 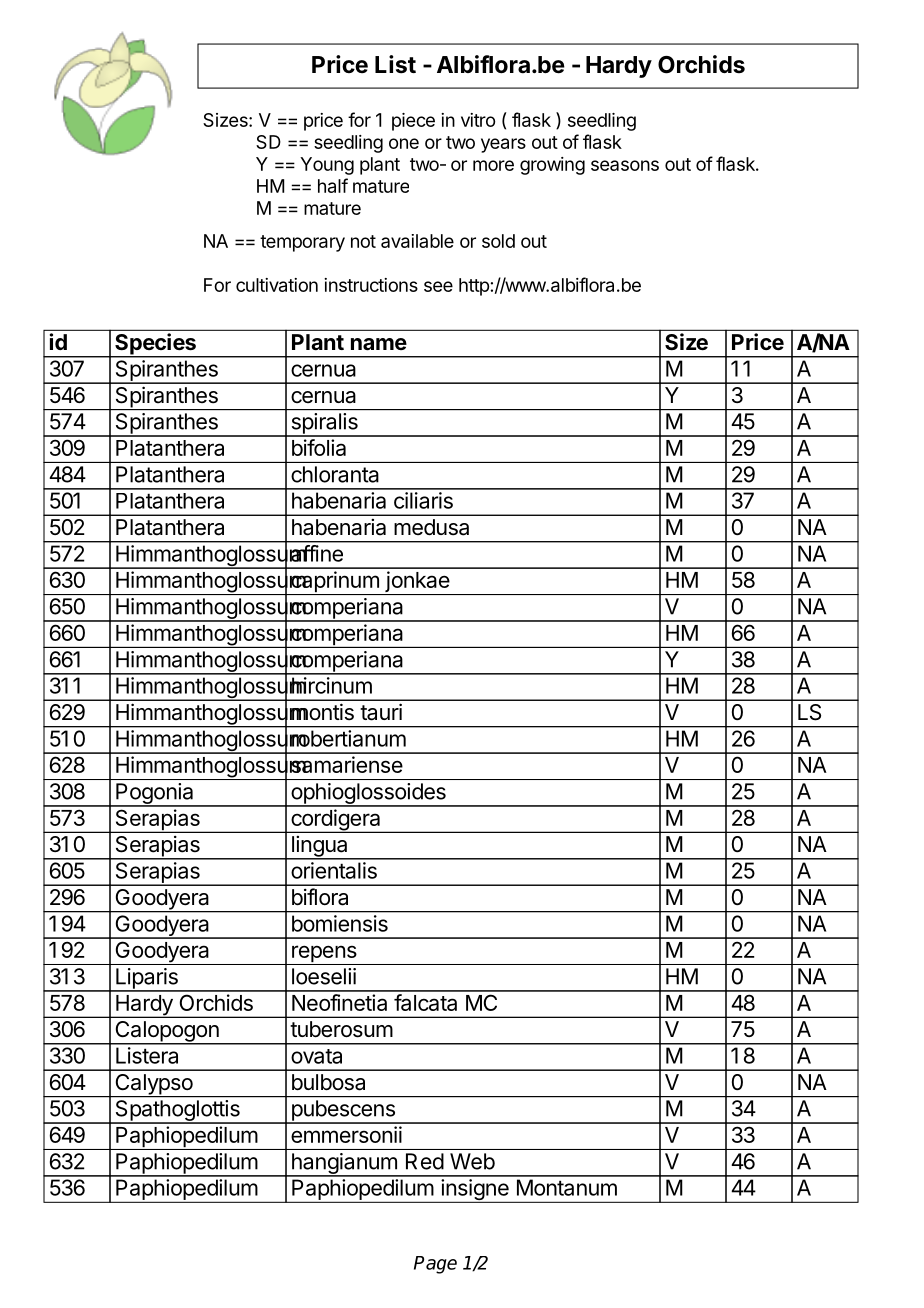 I want to click on medusa, so click(x=431, y=527).
